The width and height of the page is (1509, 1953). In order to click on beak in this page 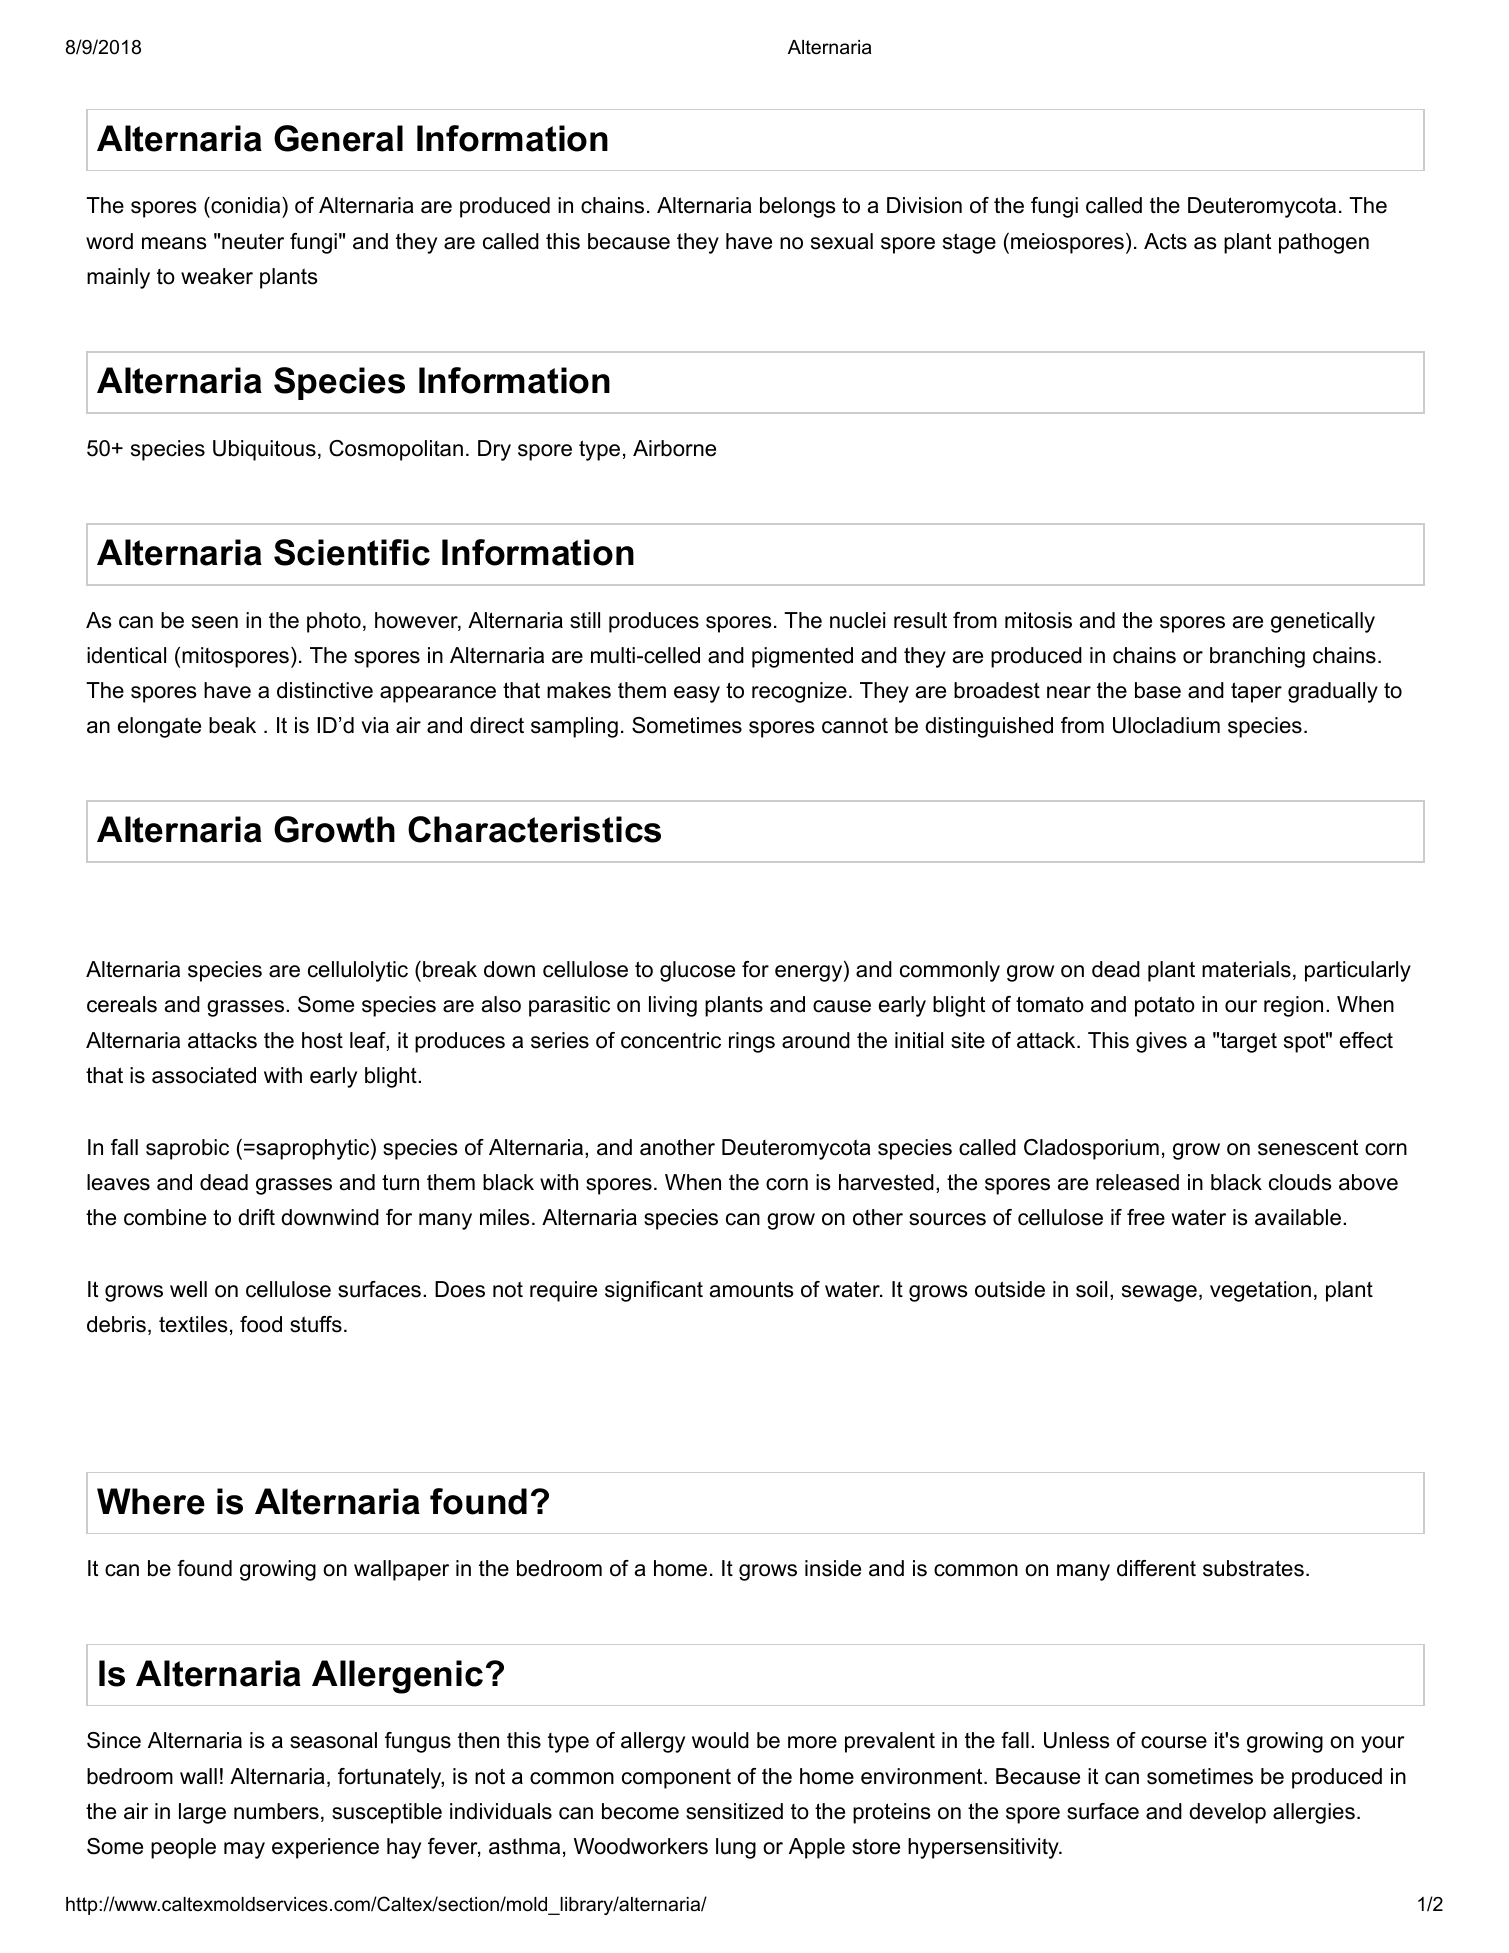, I will do `click(232, 725)`.
